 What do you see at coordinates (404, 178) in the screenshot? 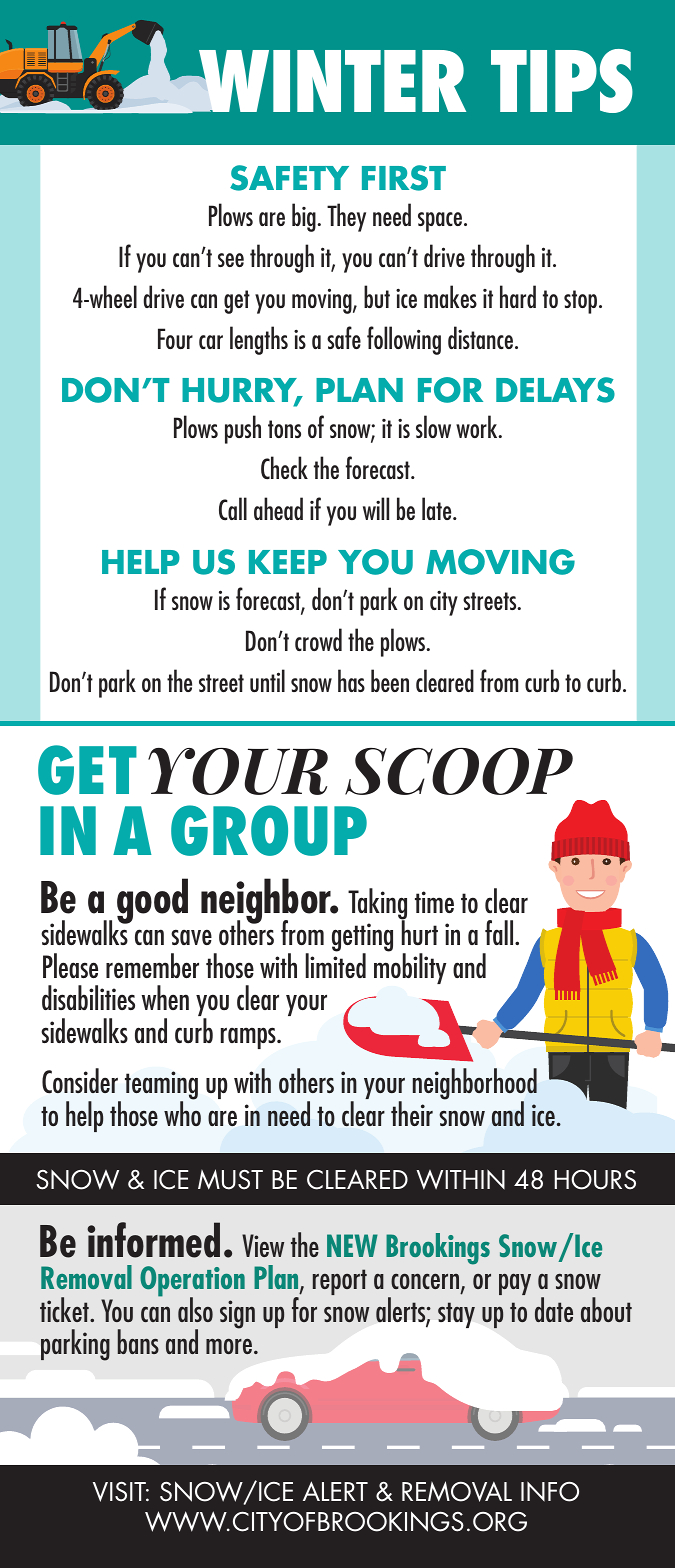
I see `FIRST` at bounding box center [404, 178].
